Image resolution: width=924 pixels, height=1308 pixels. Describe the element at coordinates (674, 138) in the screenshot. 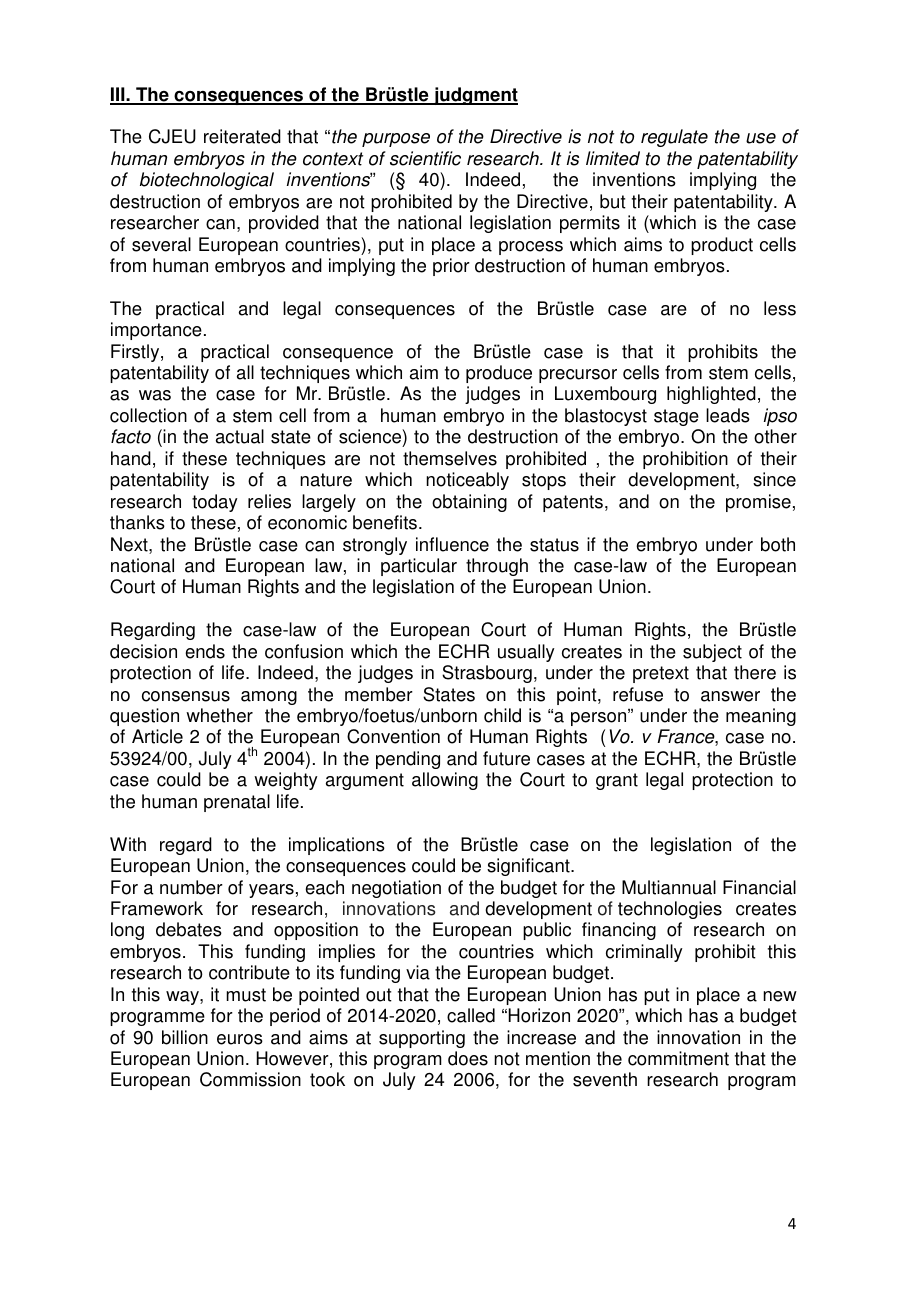

I see `regulate` at that location.
